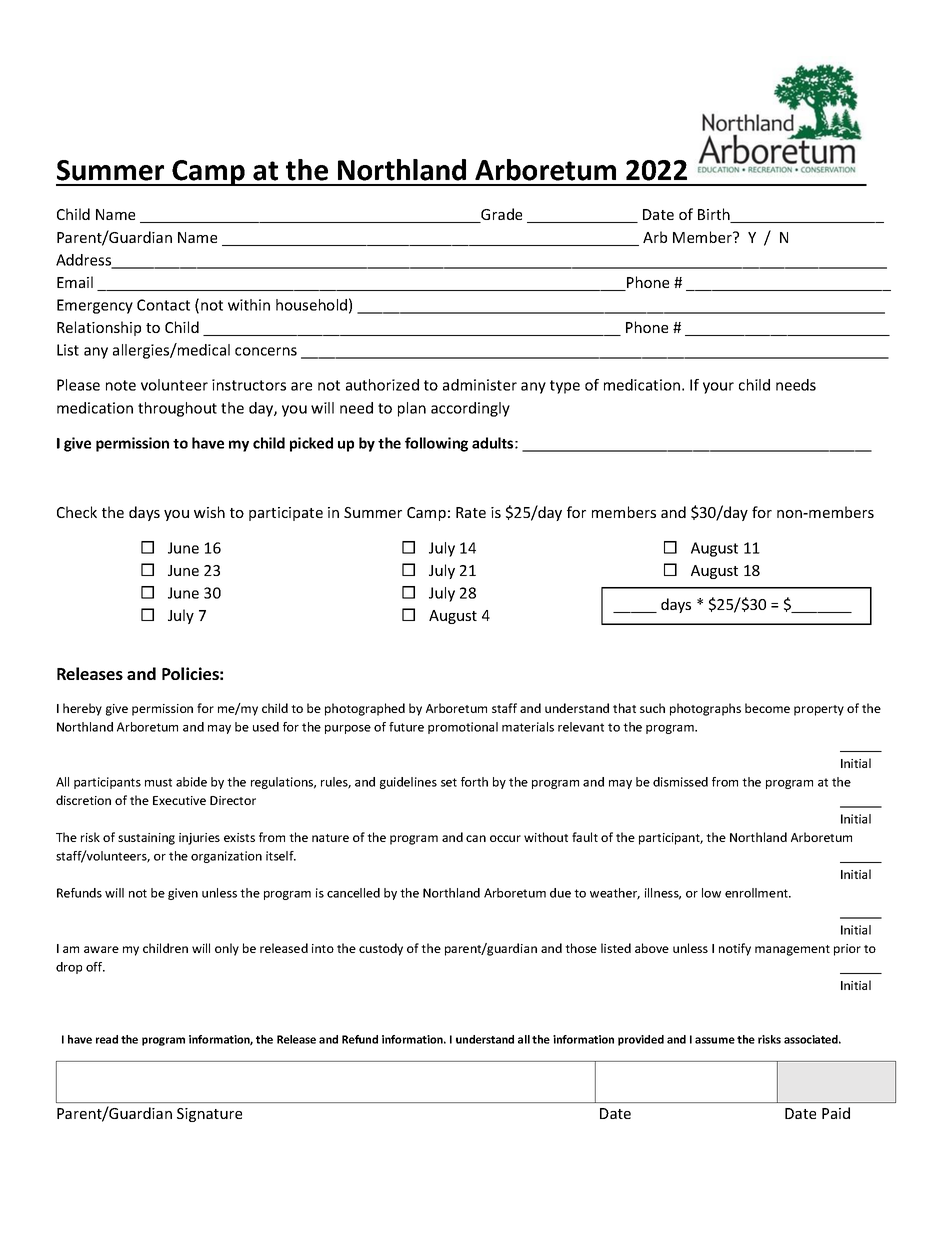  What do you see at coordinates (718, 388) in the image?
I see `your` at bounding box center [718, 388].
